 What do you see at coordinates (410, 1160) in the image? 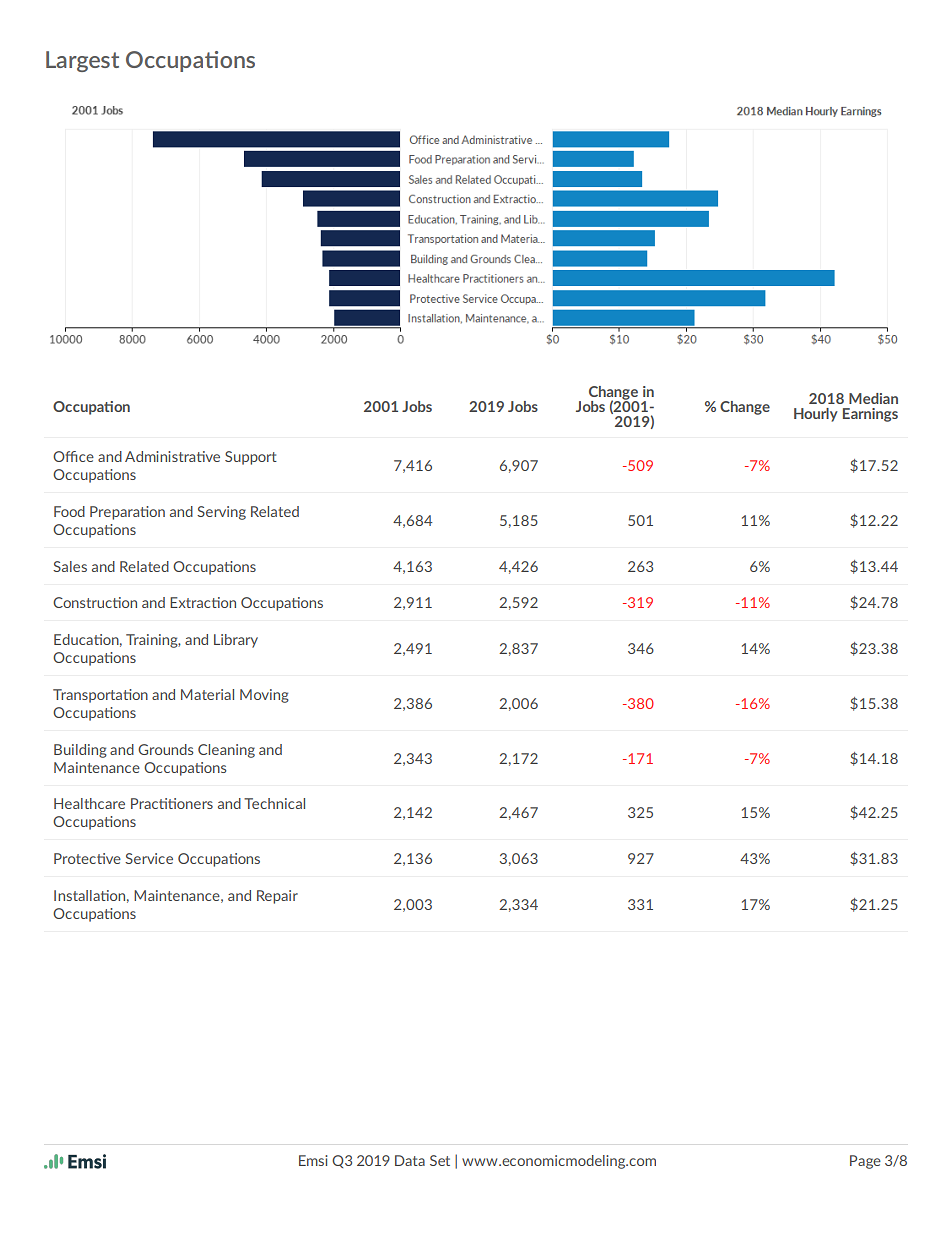
I see `Data` at bounding box center [410, 1160].
